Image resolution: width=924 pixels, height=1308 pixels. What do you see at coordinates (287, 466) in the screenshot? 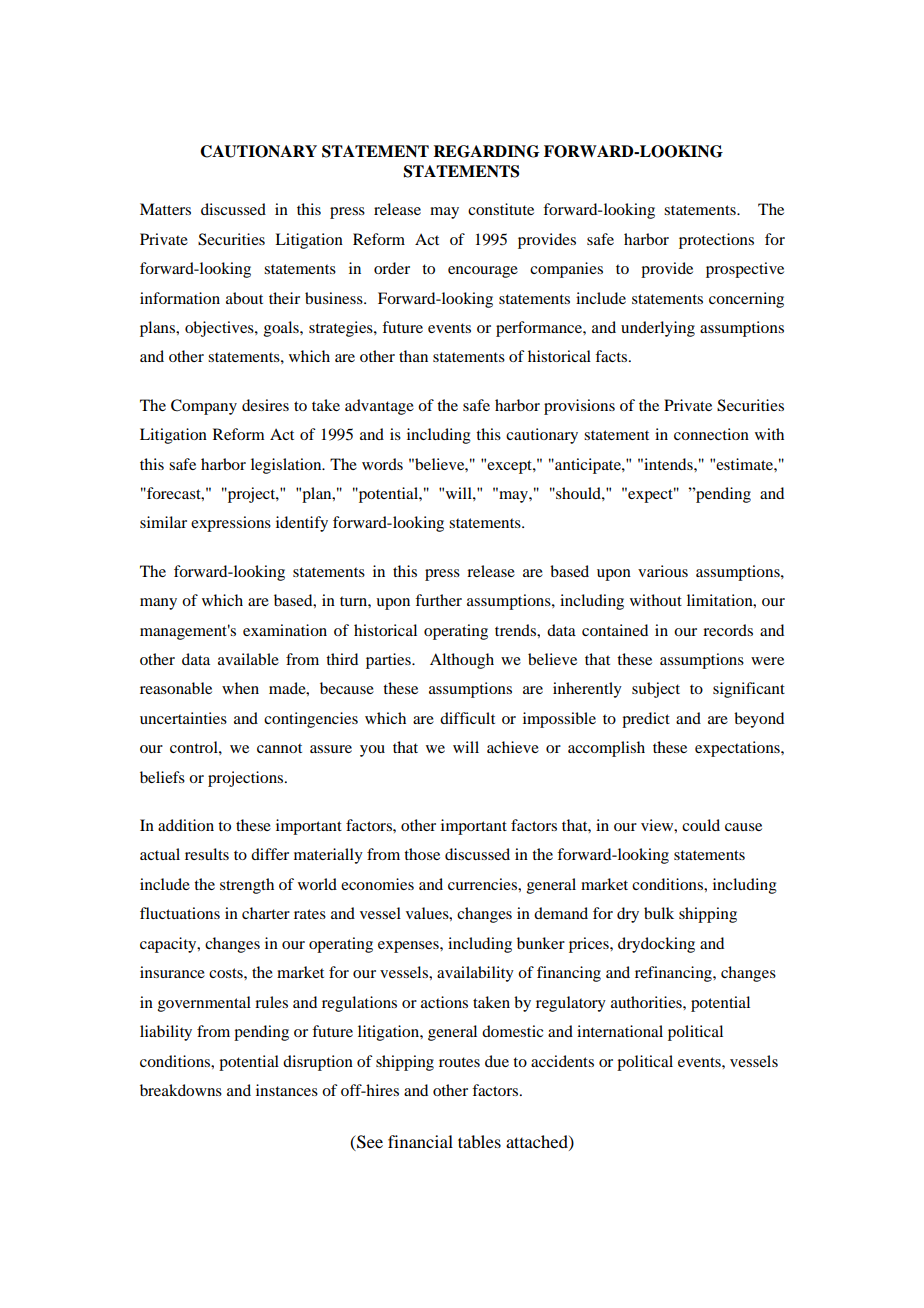
I see `legislation` at bounding box center [287, 466].
